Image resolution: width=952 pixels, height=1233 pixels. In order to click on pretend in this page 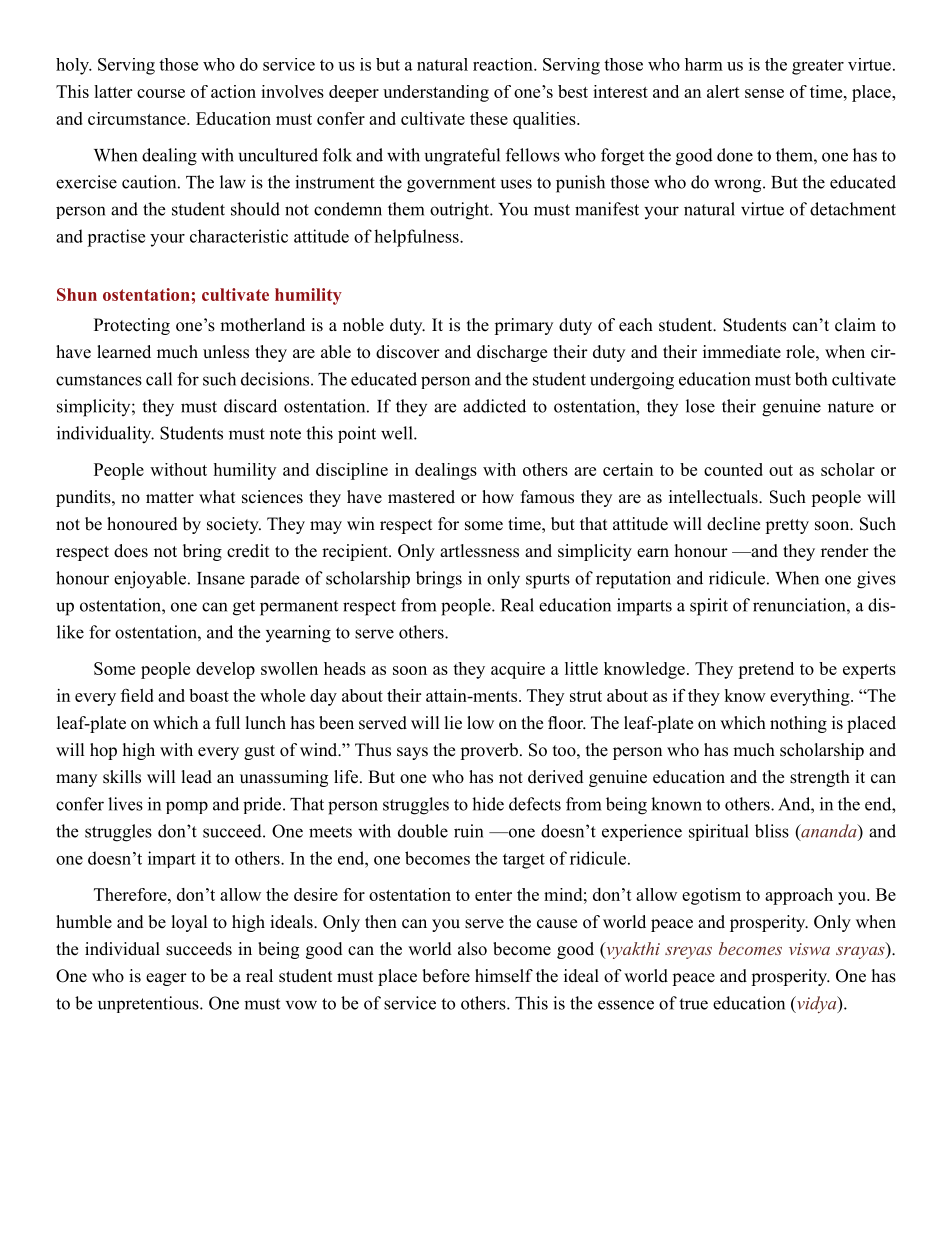, I will do `click(766, 670)`.
